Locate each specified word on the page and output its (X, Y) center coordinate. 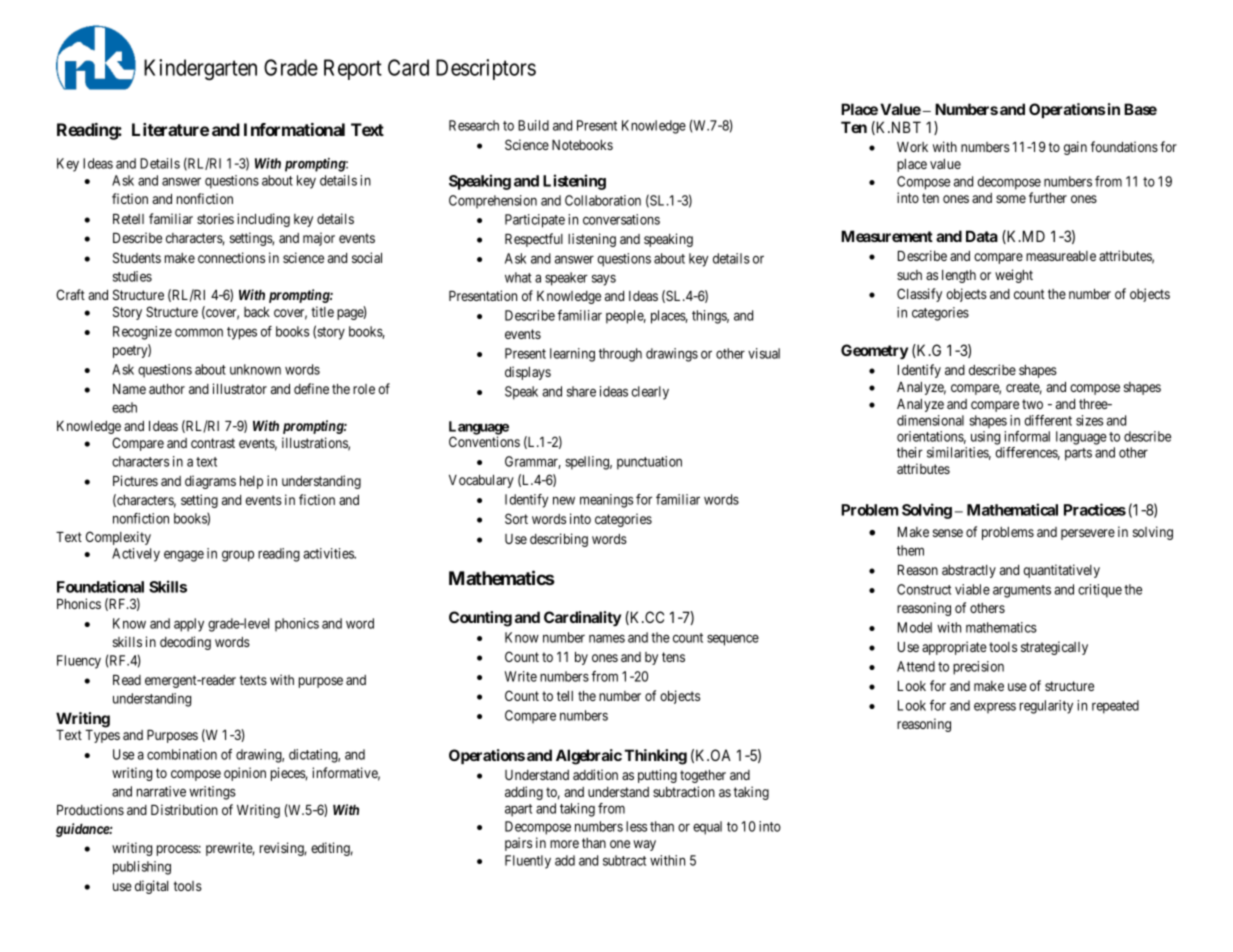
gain (1075, 148)
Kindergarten (200, 70)
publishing (142, 868)
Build (533, 125)
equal (707, 828)
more (564, 844)
